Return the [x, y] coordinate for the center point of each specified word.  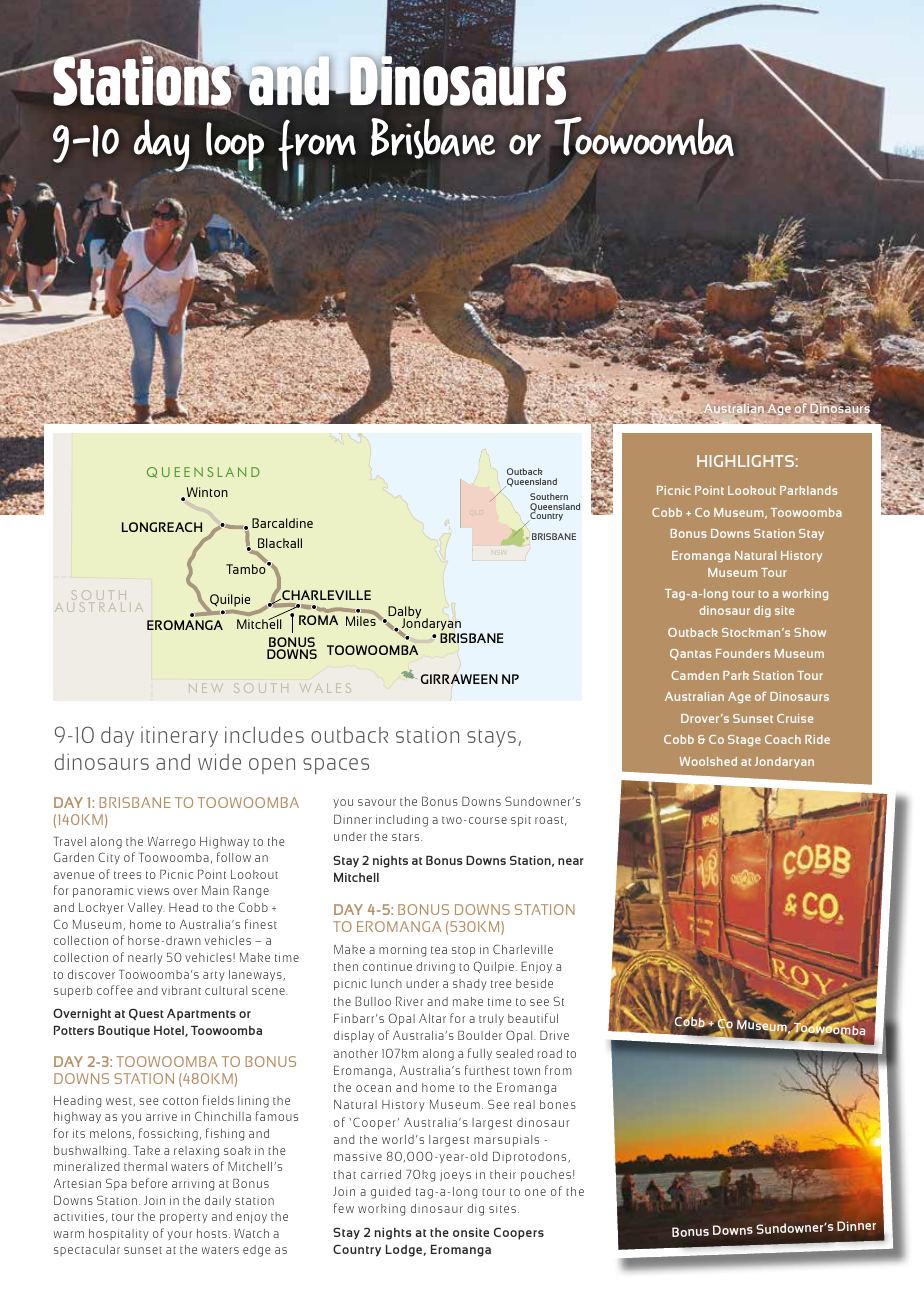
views [153, 891]
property [184, 1218]
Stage [744, 740]
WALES [325, 688]
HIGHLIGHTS [745, 461]
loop [234, 148]
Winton [207, 492]
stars [407, 837]
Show [810, 632]
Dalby [405, 614]
